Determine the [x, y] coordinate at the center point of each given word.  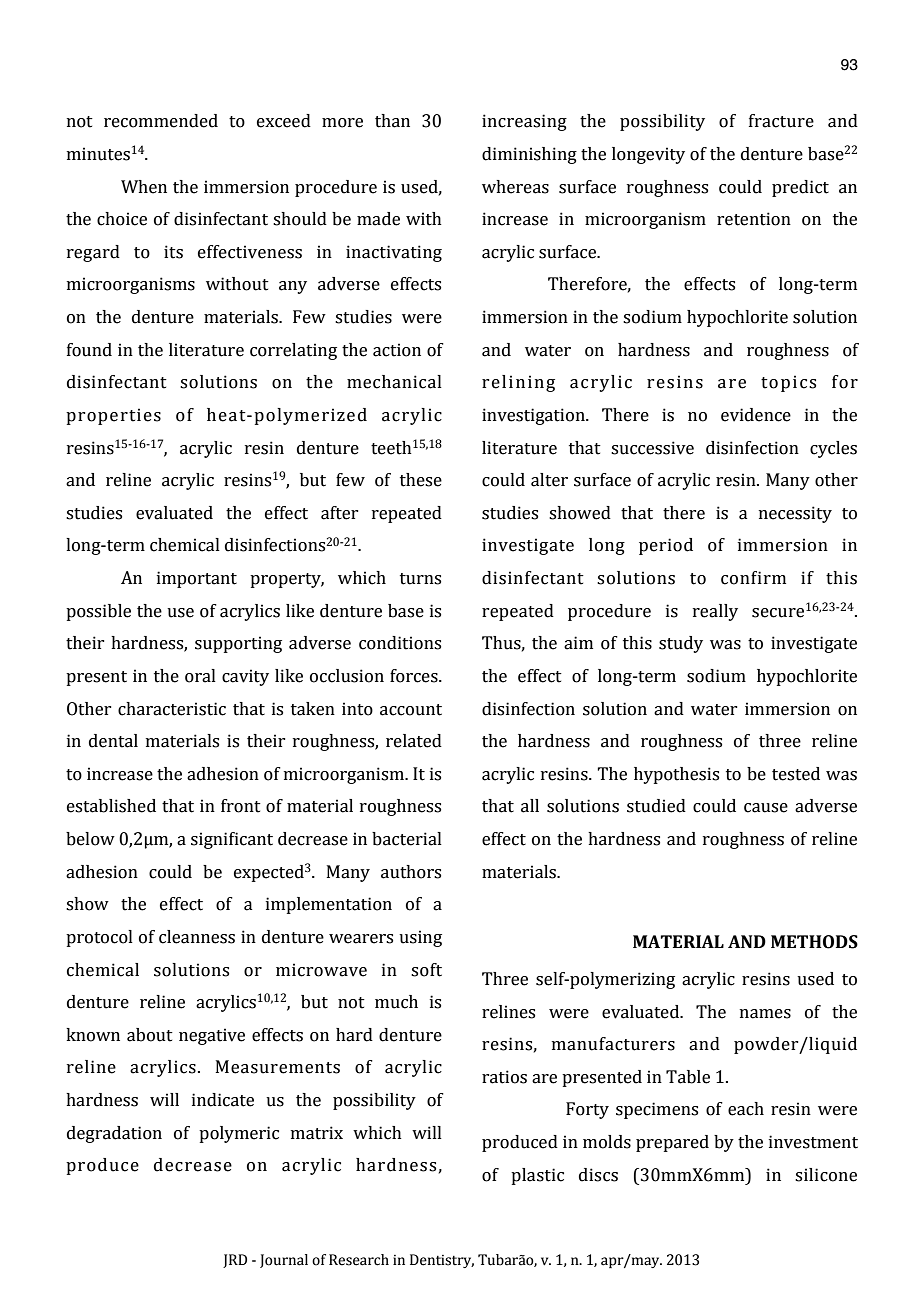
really [715, 612]
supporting [238, 644]
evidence [756, 415]
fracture [781, 121]
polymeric [239, 1134]
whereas [515, 187]
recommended [161, 121]
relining [518, 383]
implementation [329, 905]
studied [656, 806]
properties [113, 416]
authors [411, 872]
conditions [400, 643]
